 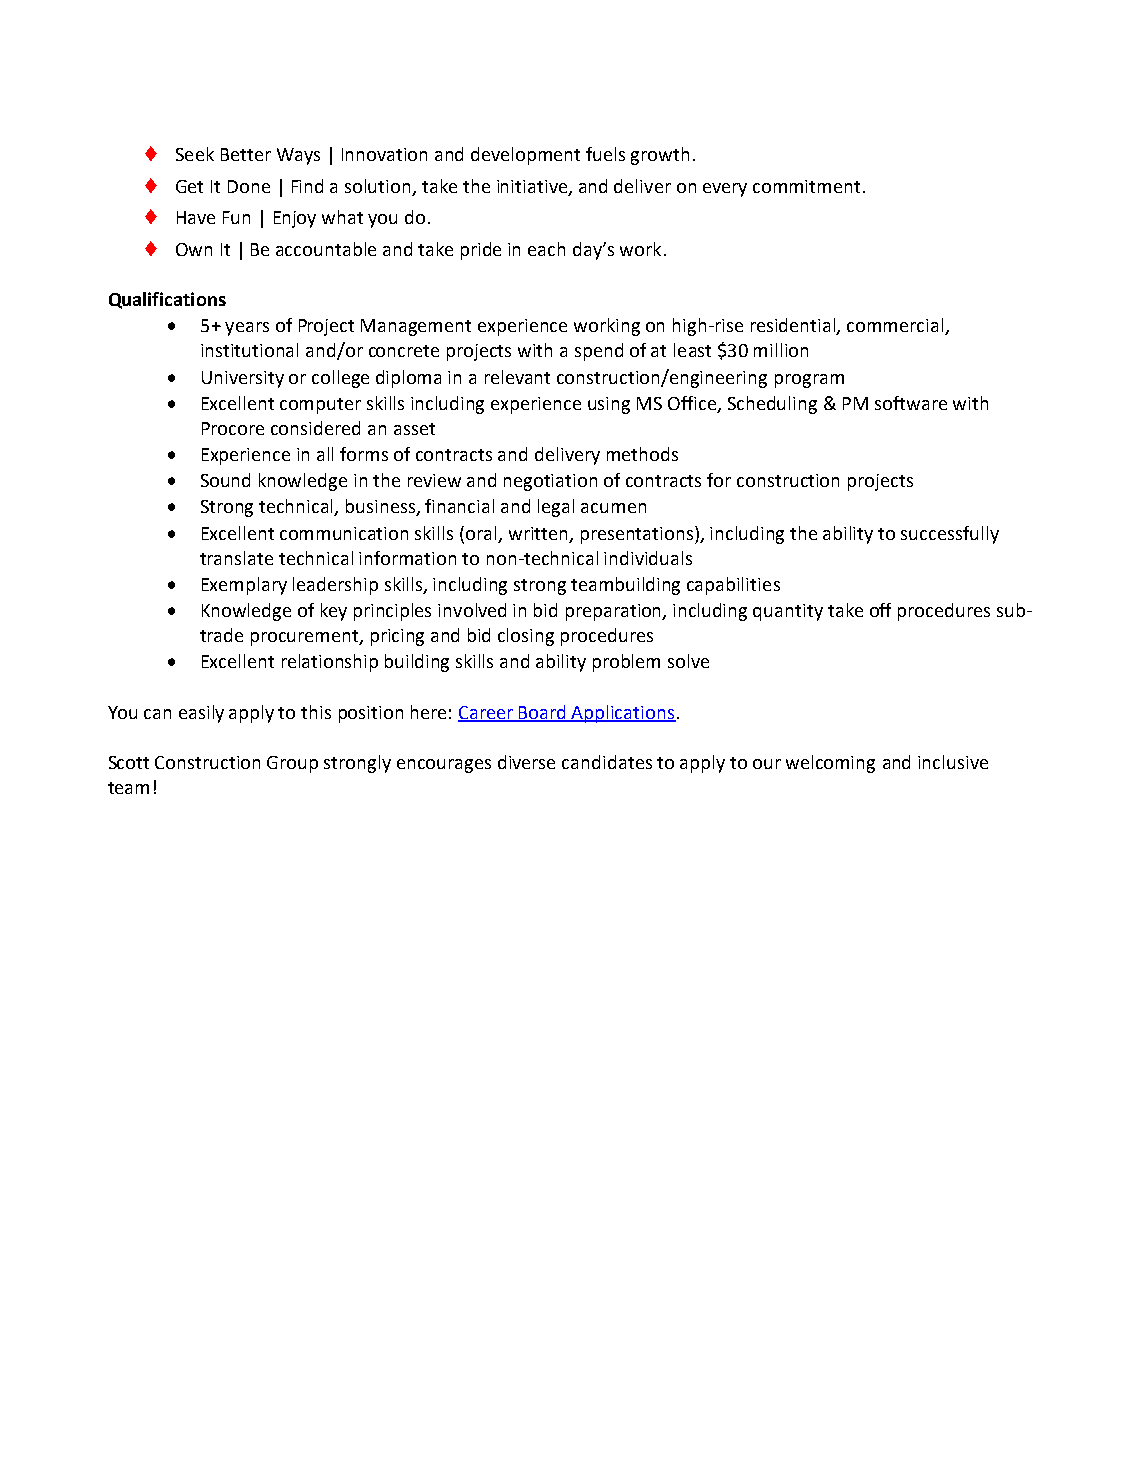 I want to click on welcoming, so click(x=830, y=764).
